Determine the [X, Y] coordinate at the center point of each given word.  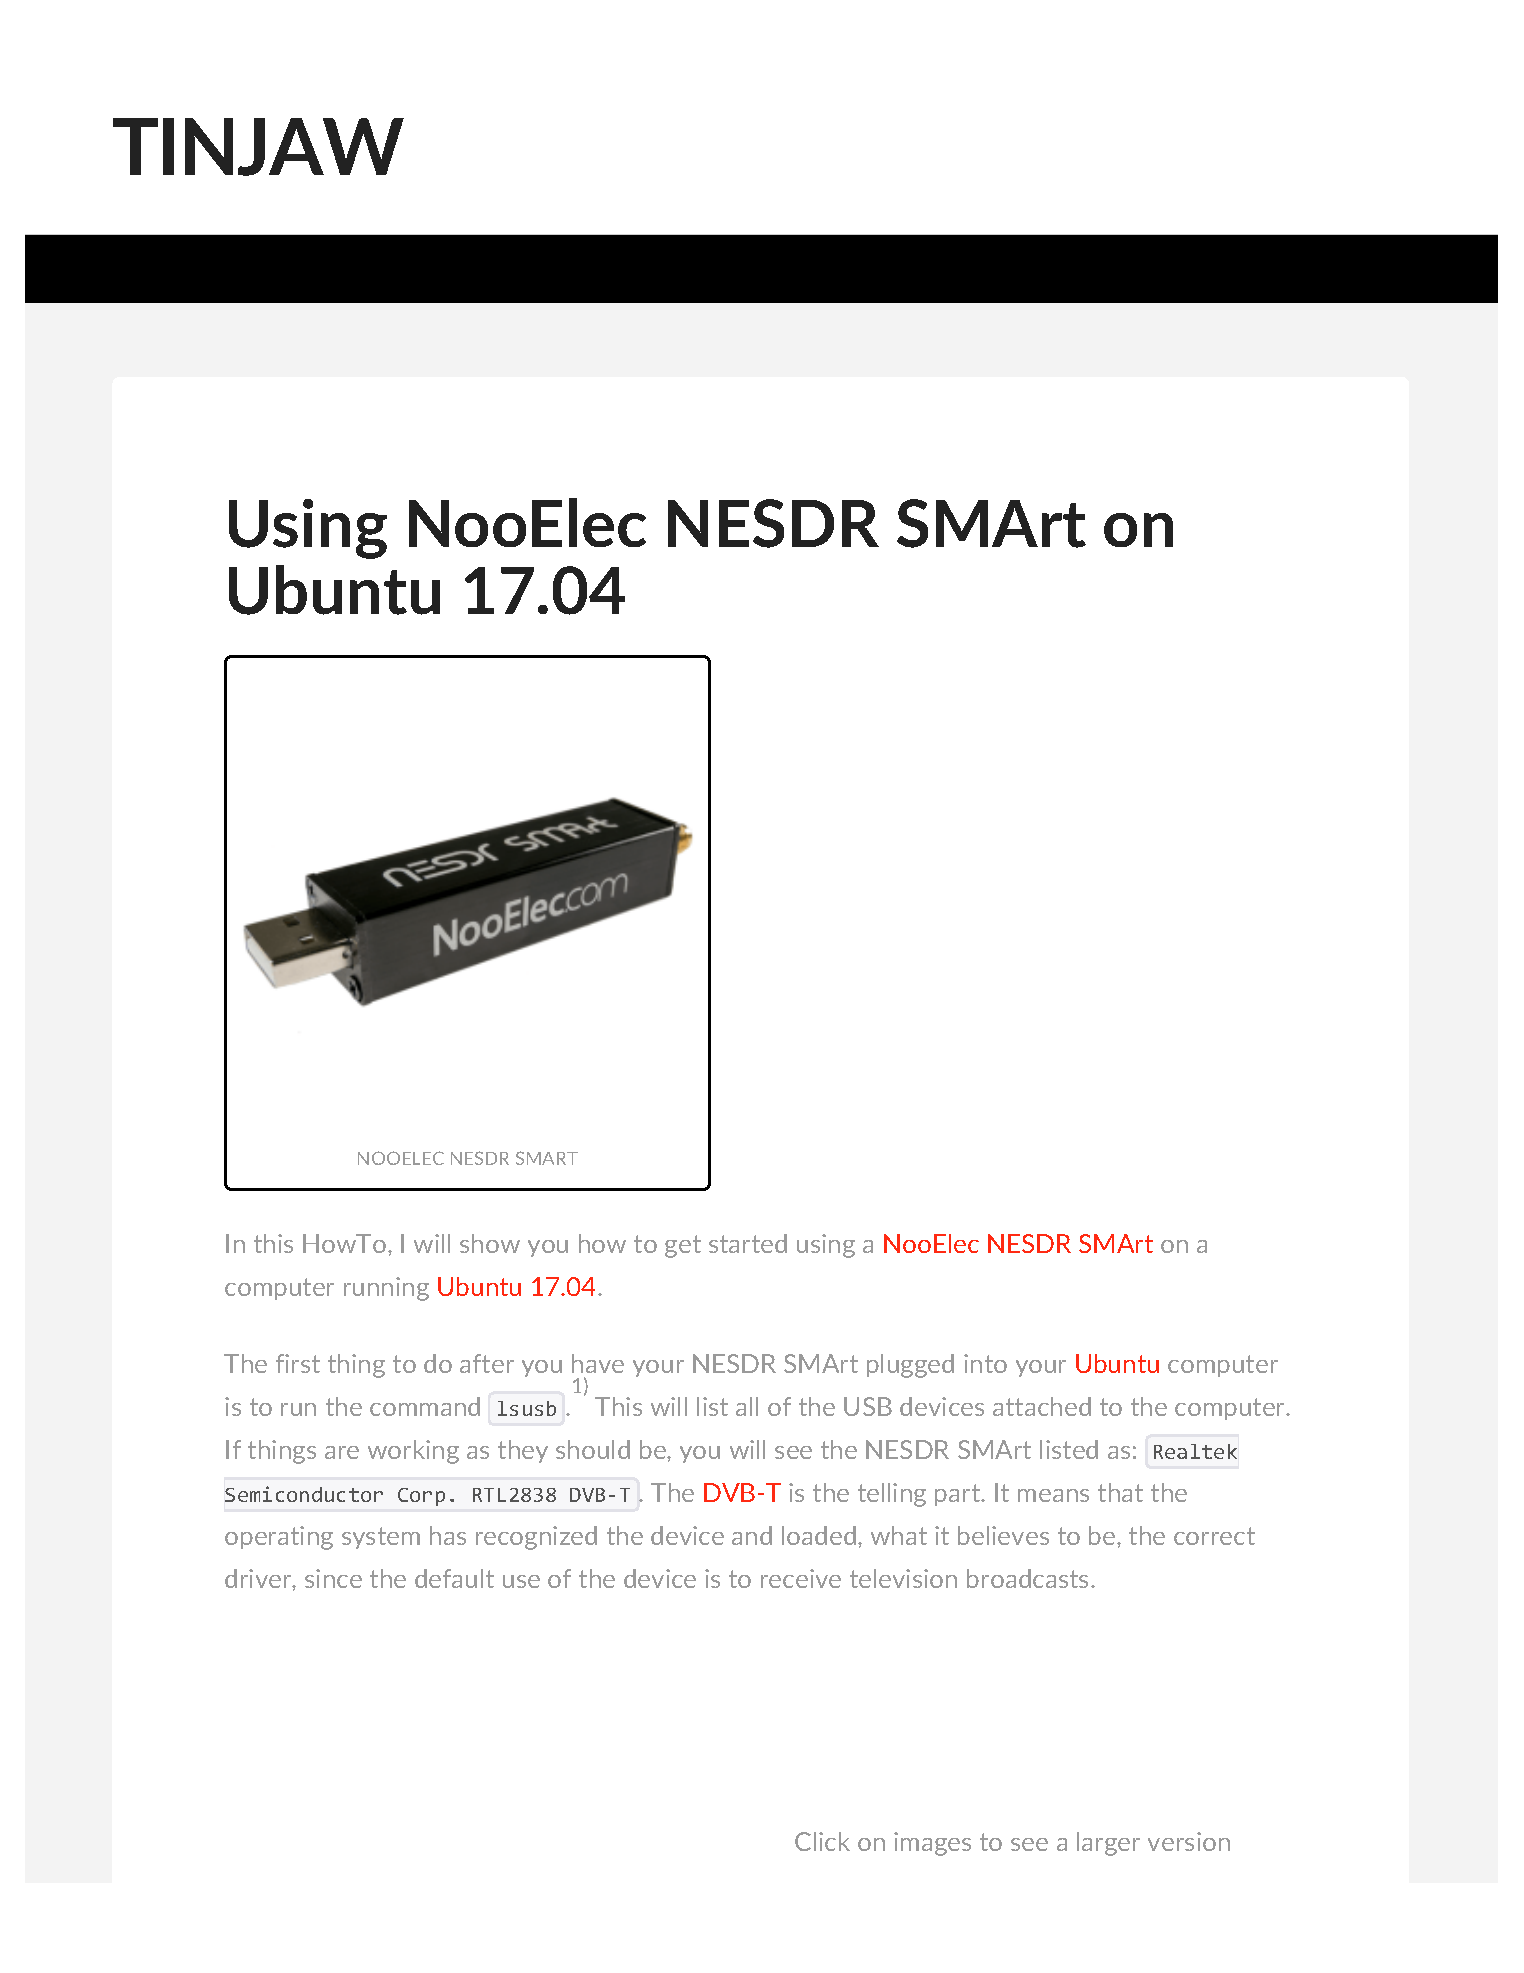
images [932, 1844]
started [748, 1243]
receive [801, 1578]
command [425, 1406]
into [985, 1363]
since [333, 1578]
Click [822, 1841]
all [747, 1406]
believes [1003, 1535]
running [386, 1289]
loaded [819, 1535]
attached [1042, 1406]
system [381, 1538]
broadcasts [1029, 1578]
